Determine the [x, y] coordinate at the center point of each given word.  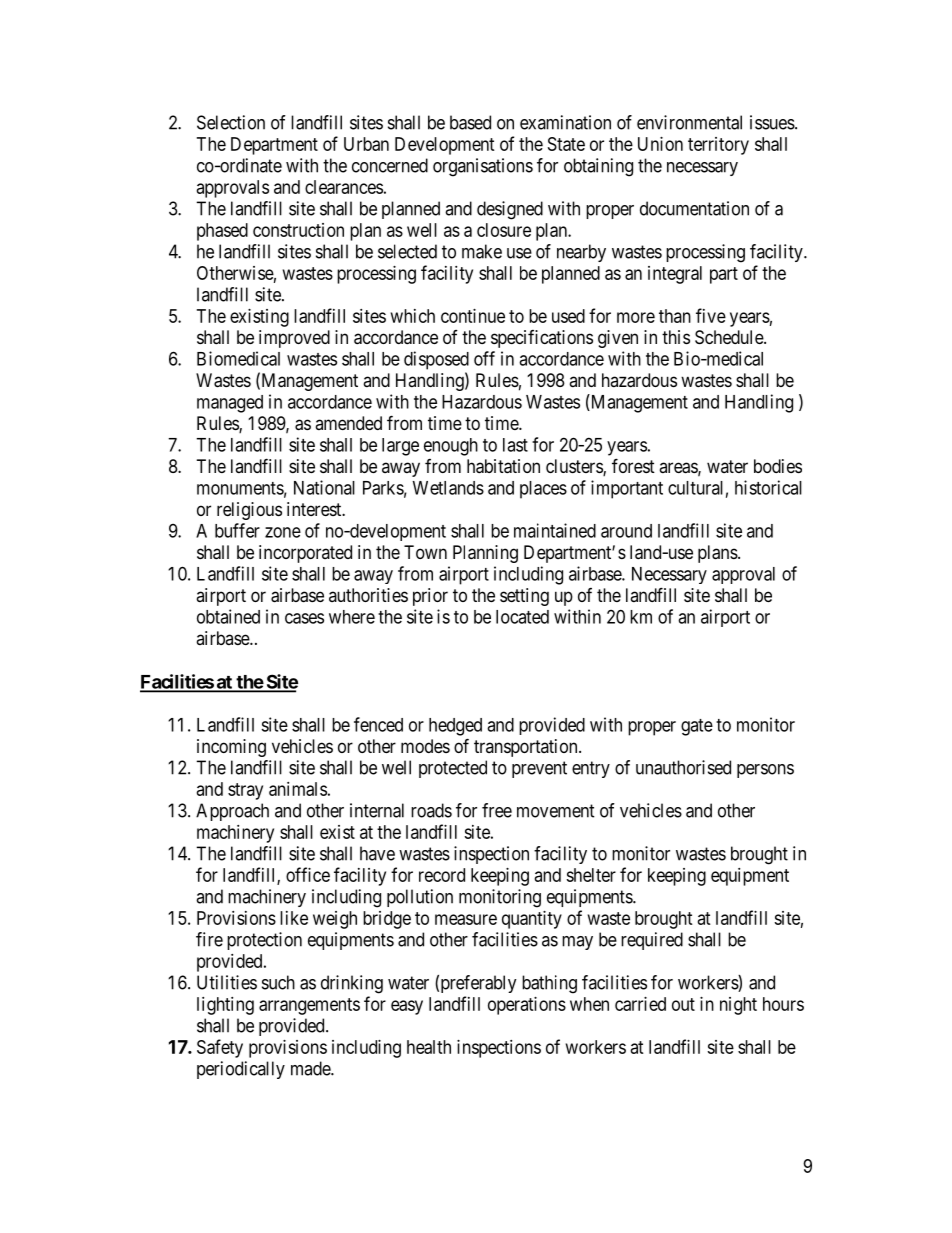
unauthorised [683, 767]
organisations [483, 167]
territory [718, 146]
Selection [231, 122]
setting [524, 597]
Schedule [730, 337]
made [311, 1068]
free [497, 810]
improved [294, 339]
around [626, 531]
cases [304, 618]
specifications [542, 339]
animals [298, 789]
